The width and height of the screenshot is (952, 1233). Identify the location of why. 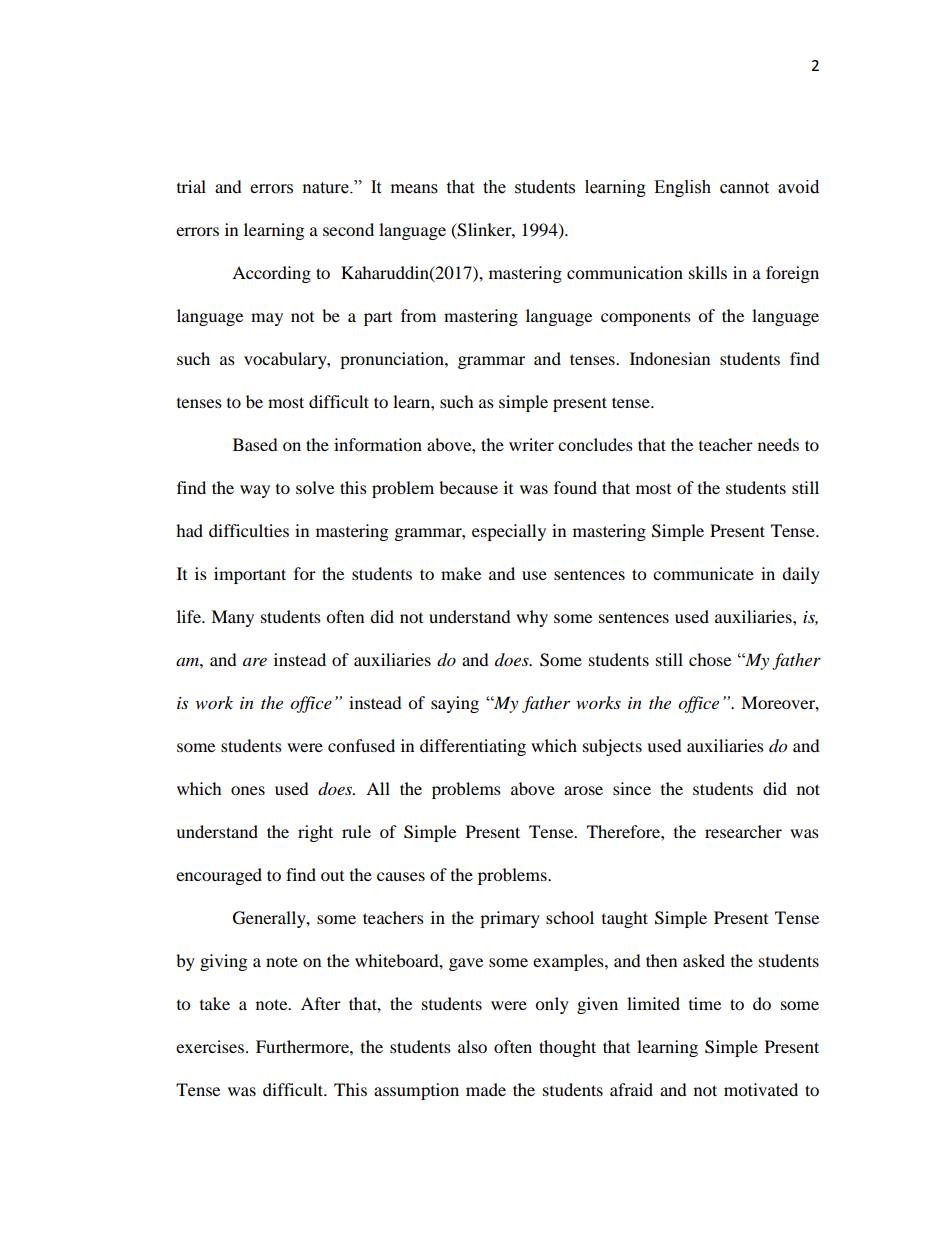
(532, 618).
